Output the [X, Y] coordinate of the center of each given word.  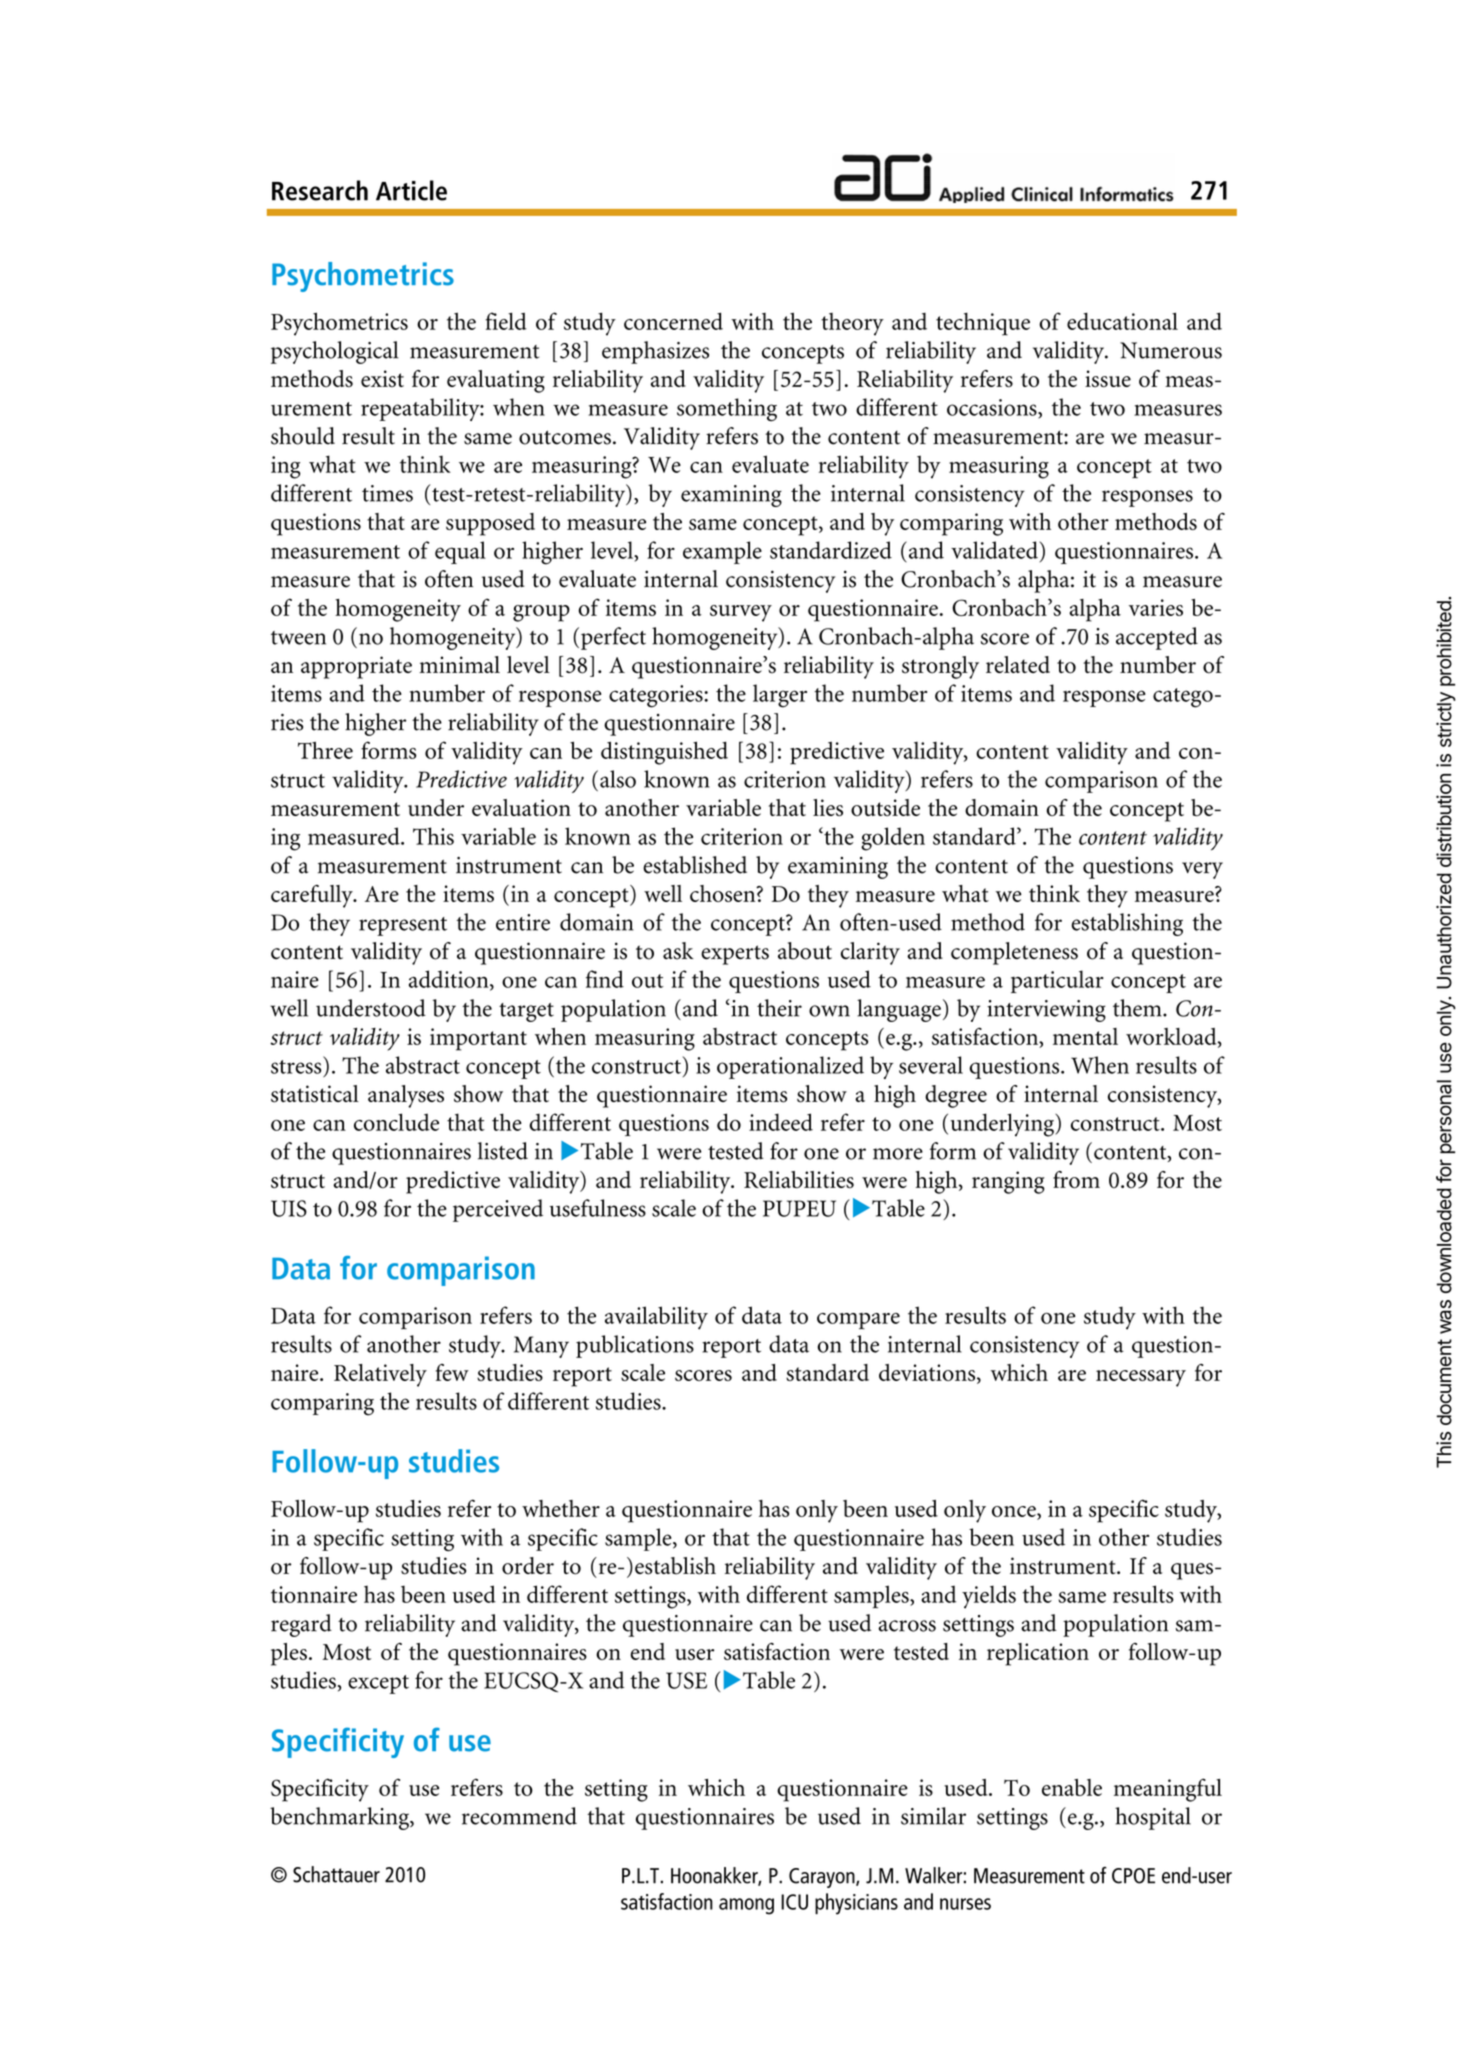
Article [411, 190]
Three [325, 750]
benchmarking [340, 1818]
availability [656, 1318]
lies [828, 807]
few [452, 1372]
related [1018, 664]
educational [1122, 321]
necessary [1141, 1378]
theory [852, 324]
